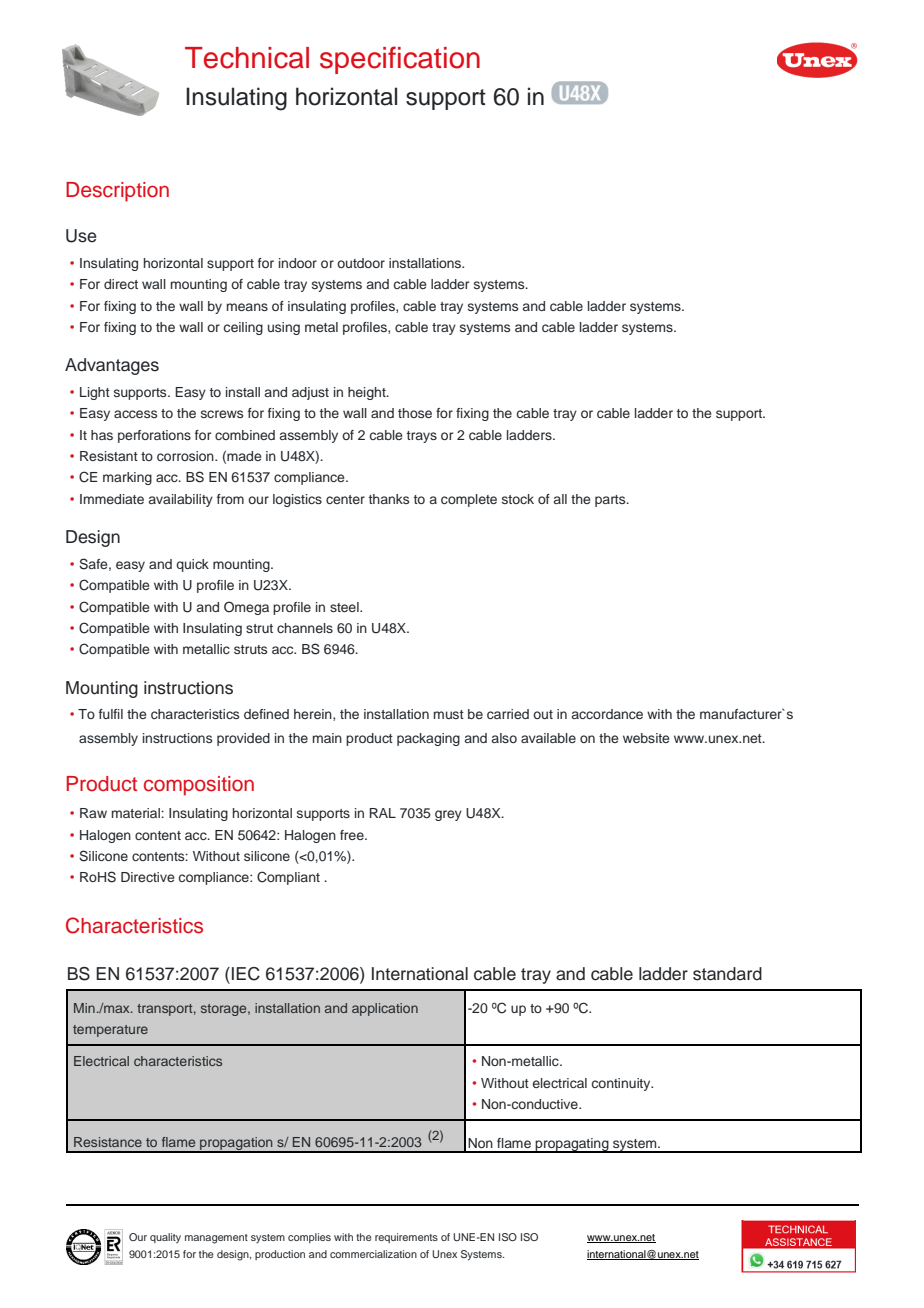 The image size is (924, 1308). Describe the element at coordinates (572, 1145) in the screenshot. I see `propagating` at that location.
